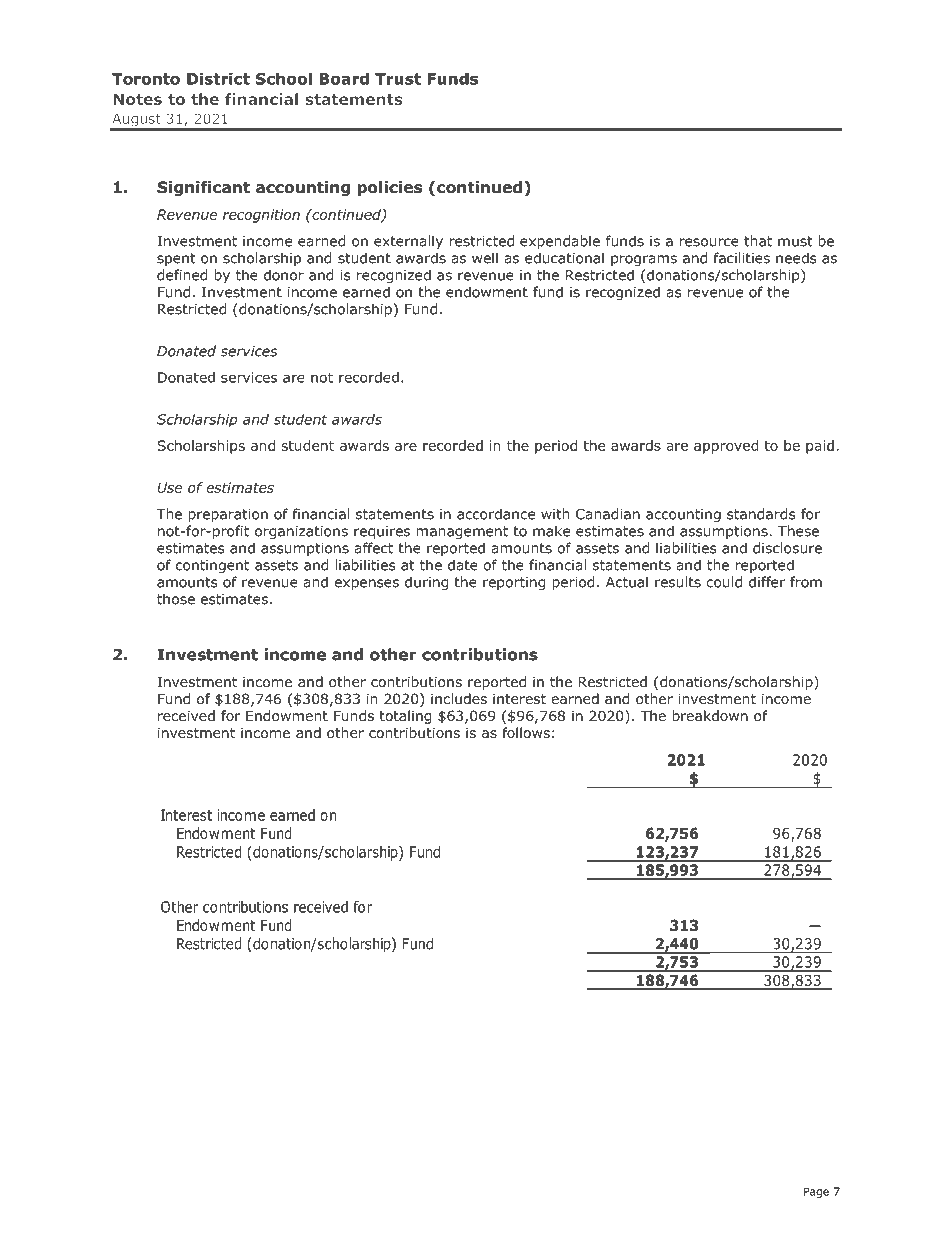  I want to click on District, so click(218, 78).
